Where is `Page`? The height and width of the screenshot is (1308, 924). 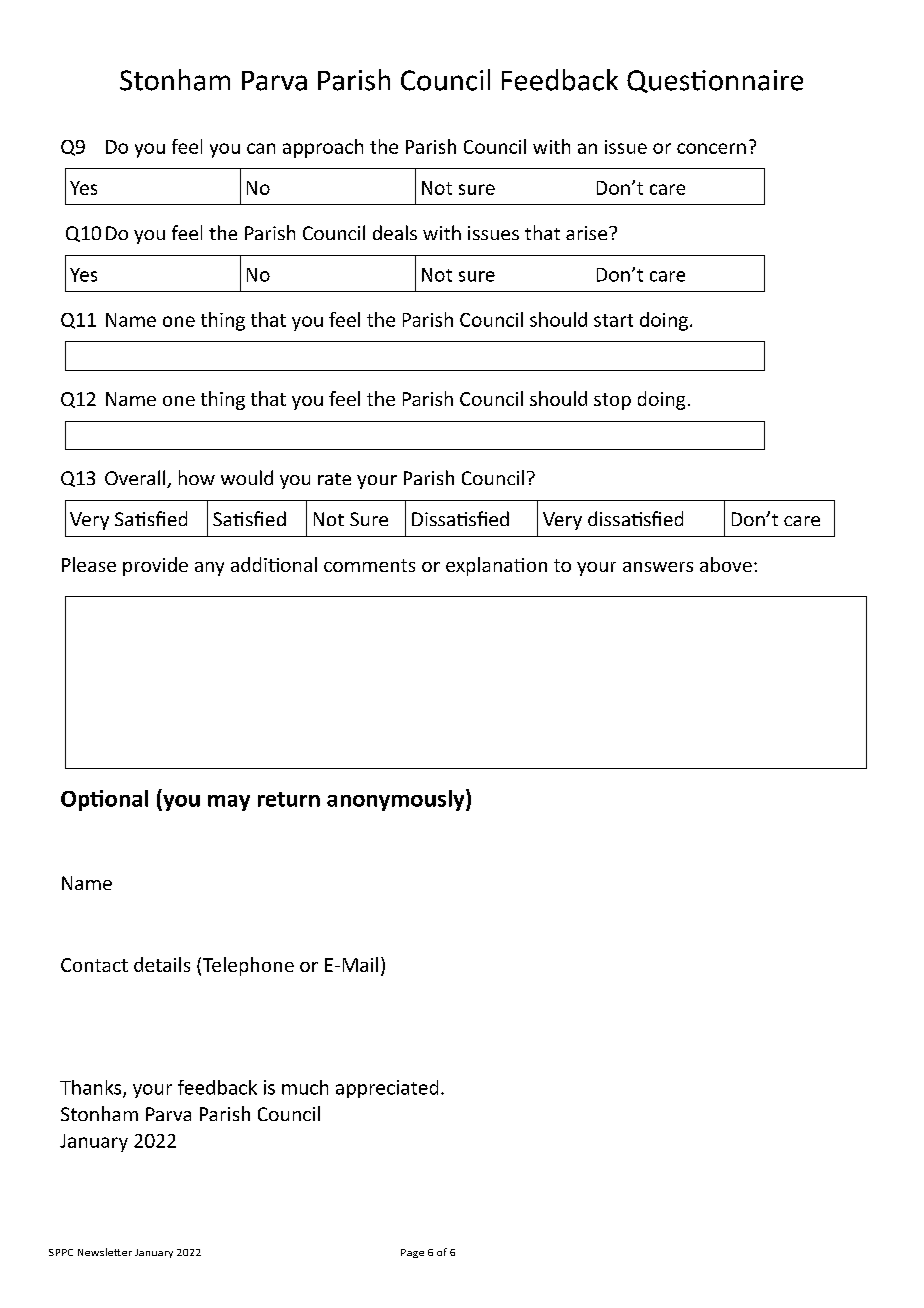
Page is located at coordinates (412, 1253).
